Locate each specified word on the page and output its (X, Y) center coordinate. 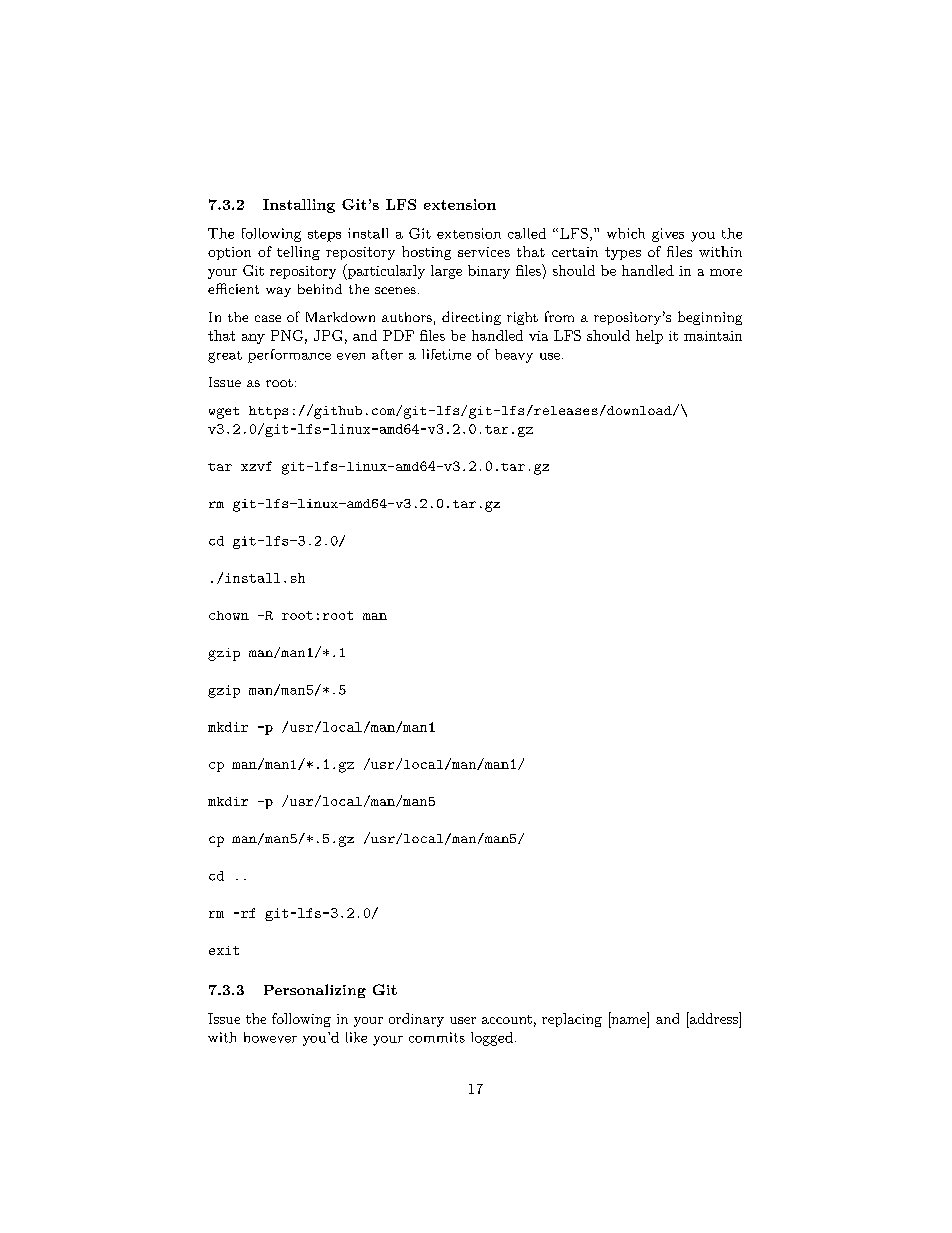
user (463, 1020)
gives (668, 235)
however (270, 1037)
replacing (572, 1020)
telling (298, 253)
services (484, 252)
